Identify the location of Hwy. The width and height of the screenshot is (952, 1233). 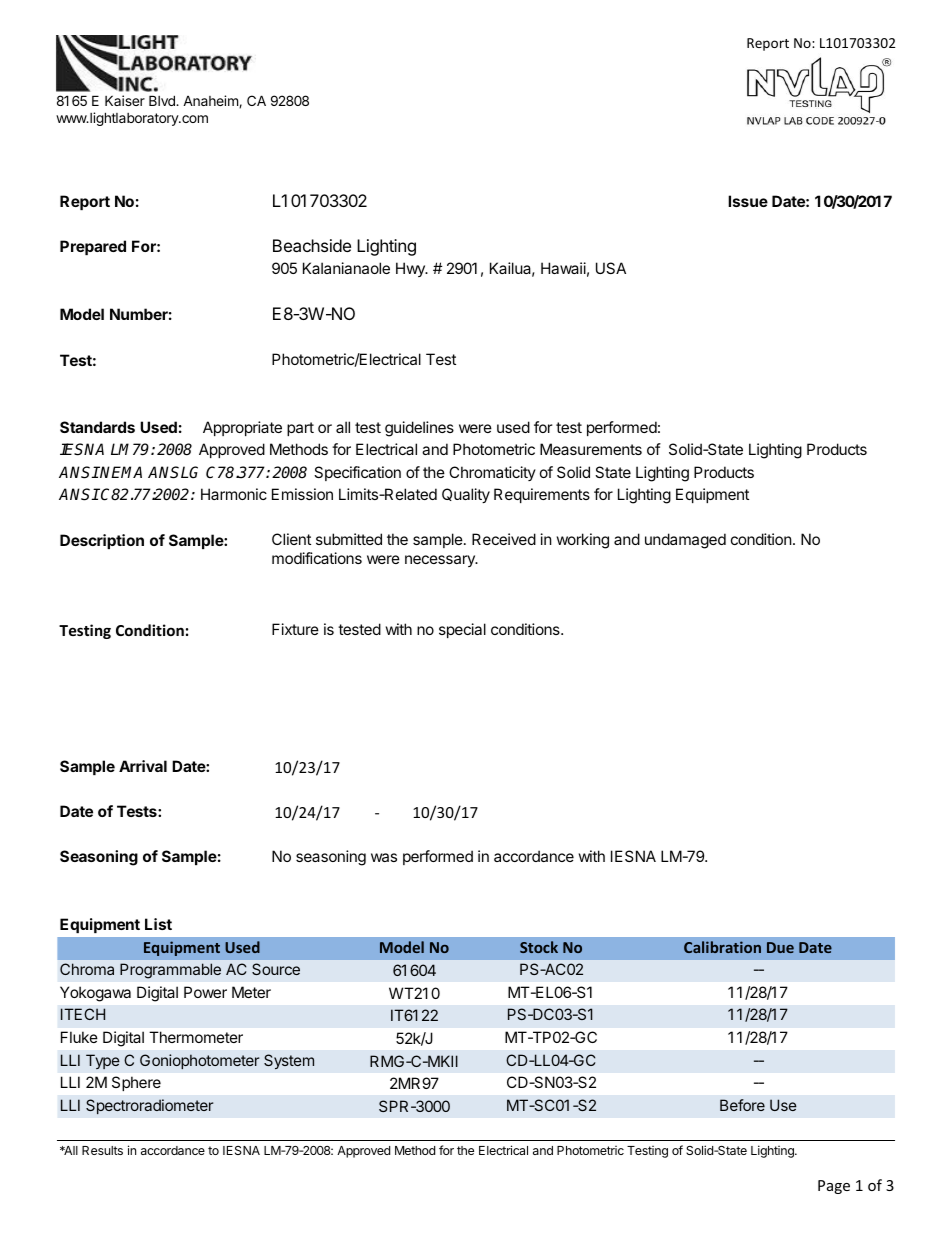
(411, 269).
